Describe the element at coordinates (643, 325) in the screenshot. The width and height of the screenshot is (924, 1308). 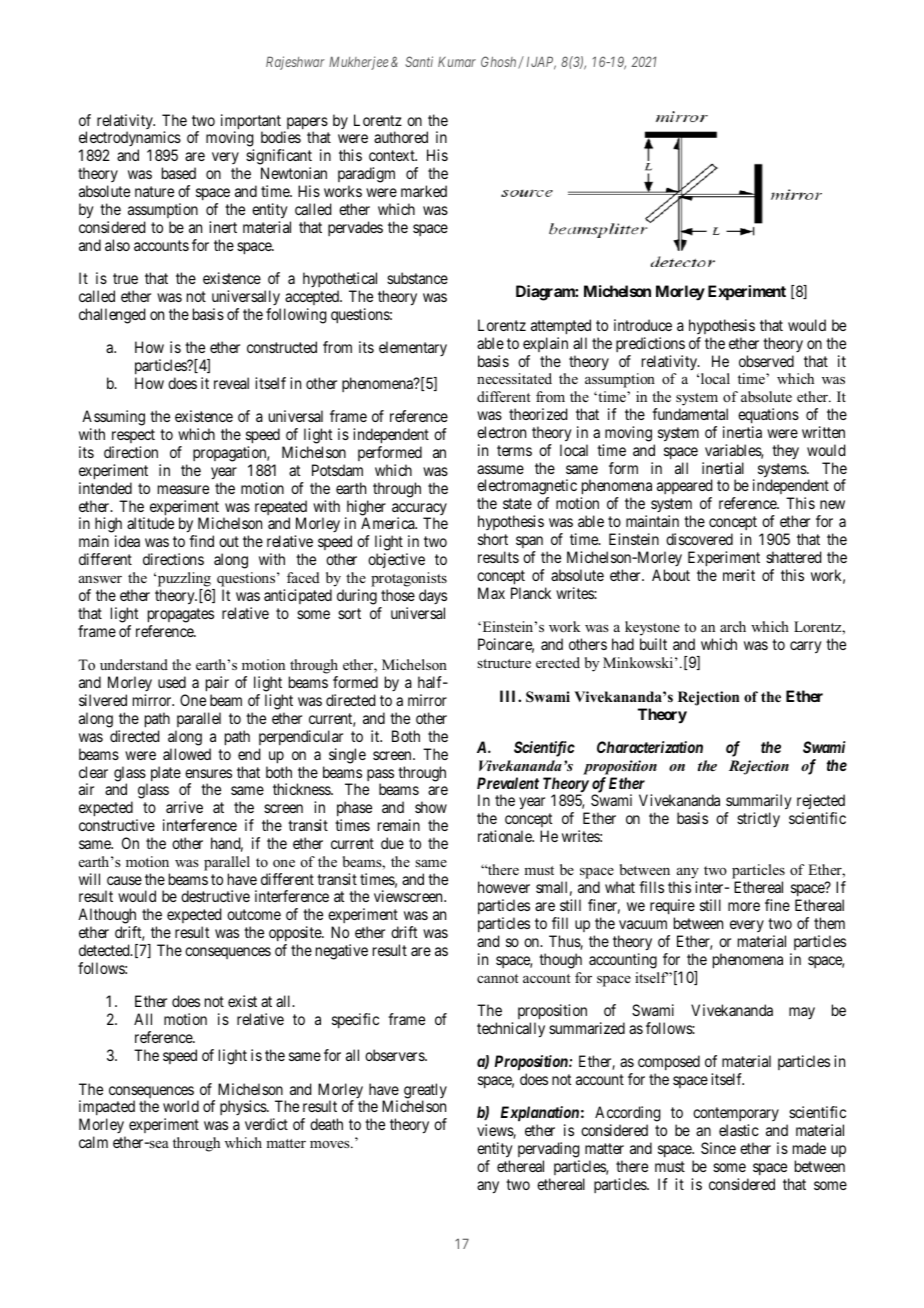
I see `introduce` at that location.
